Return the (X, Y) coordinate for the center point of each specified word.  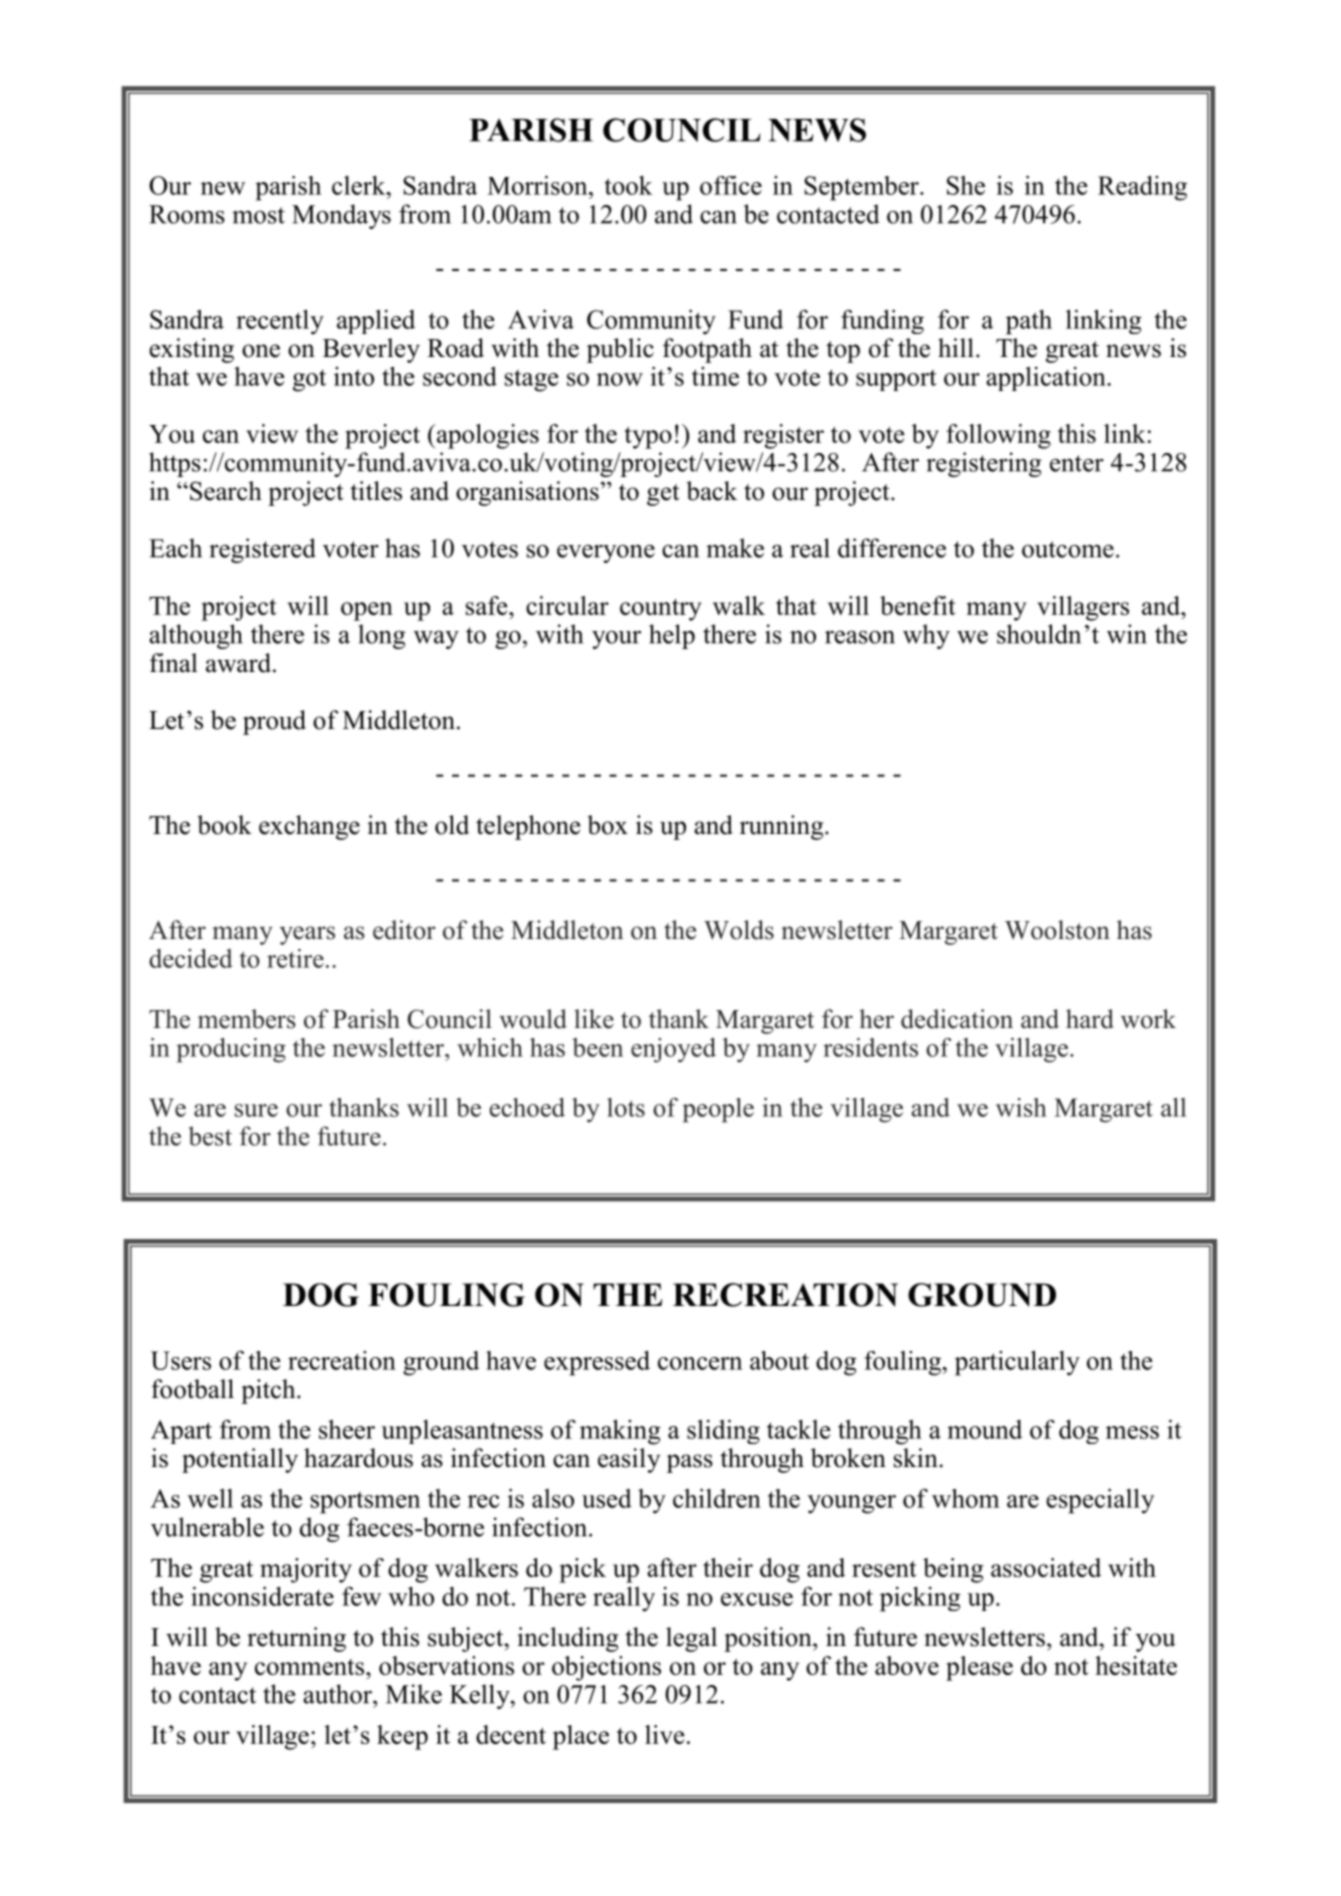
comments (311, 1667)
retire (295, 958)
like (594, 1019)
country (661, 610)
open (367, 611)
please (979, 1668)
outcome (1068, 549)
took (629, 185)
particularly (1017, 1363)
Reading (1142, 188)
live (664, 1734)
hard (1090, 1019)
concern (700, 1363)
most (258, 215)
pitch (269, 1391)
